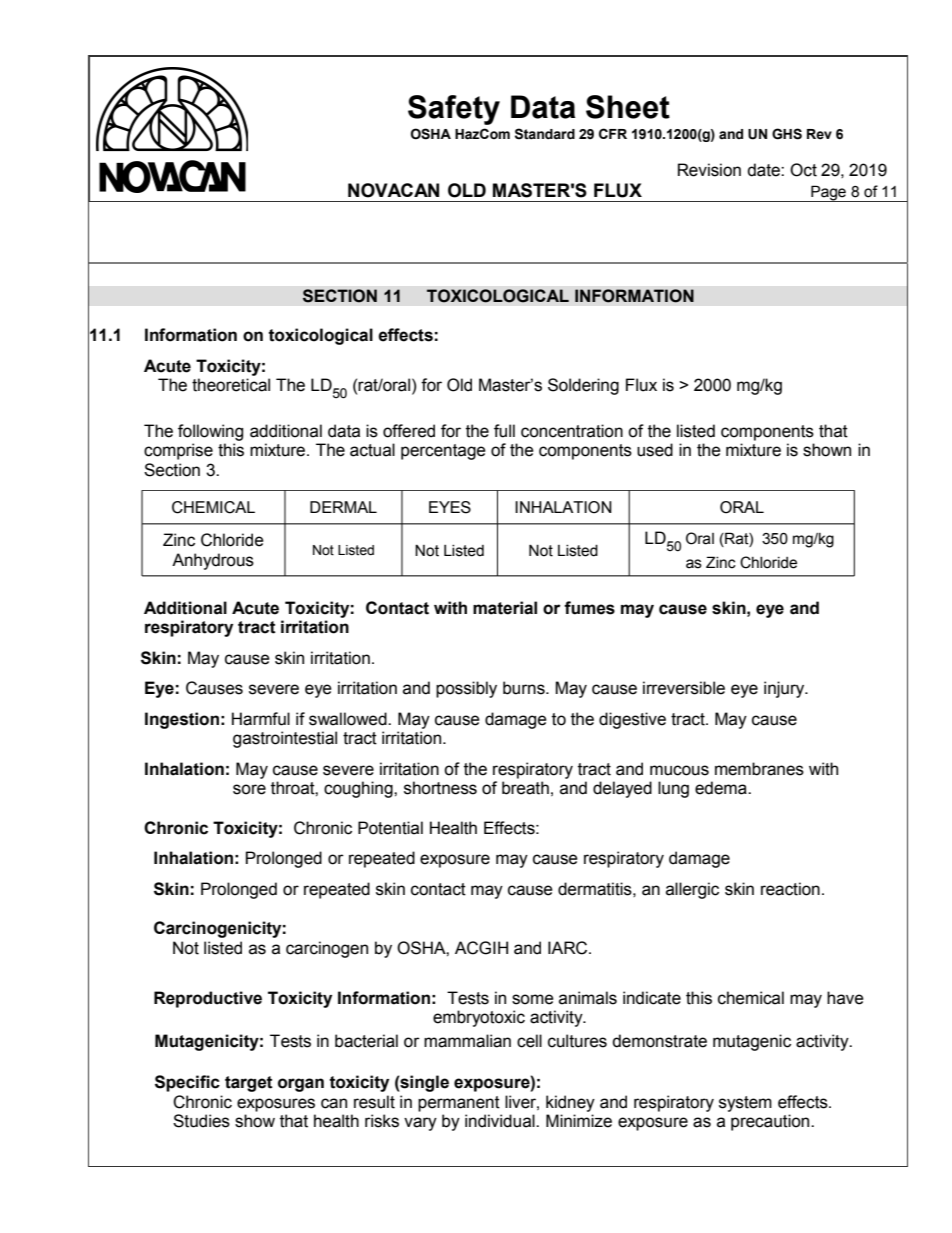  What do you see at coordinates (454, 110) in the screenshot?
I see `Safety` at bounding box center [454, 110].
